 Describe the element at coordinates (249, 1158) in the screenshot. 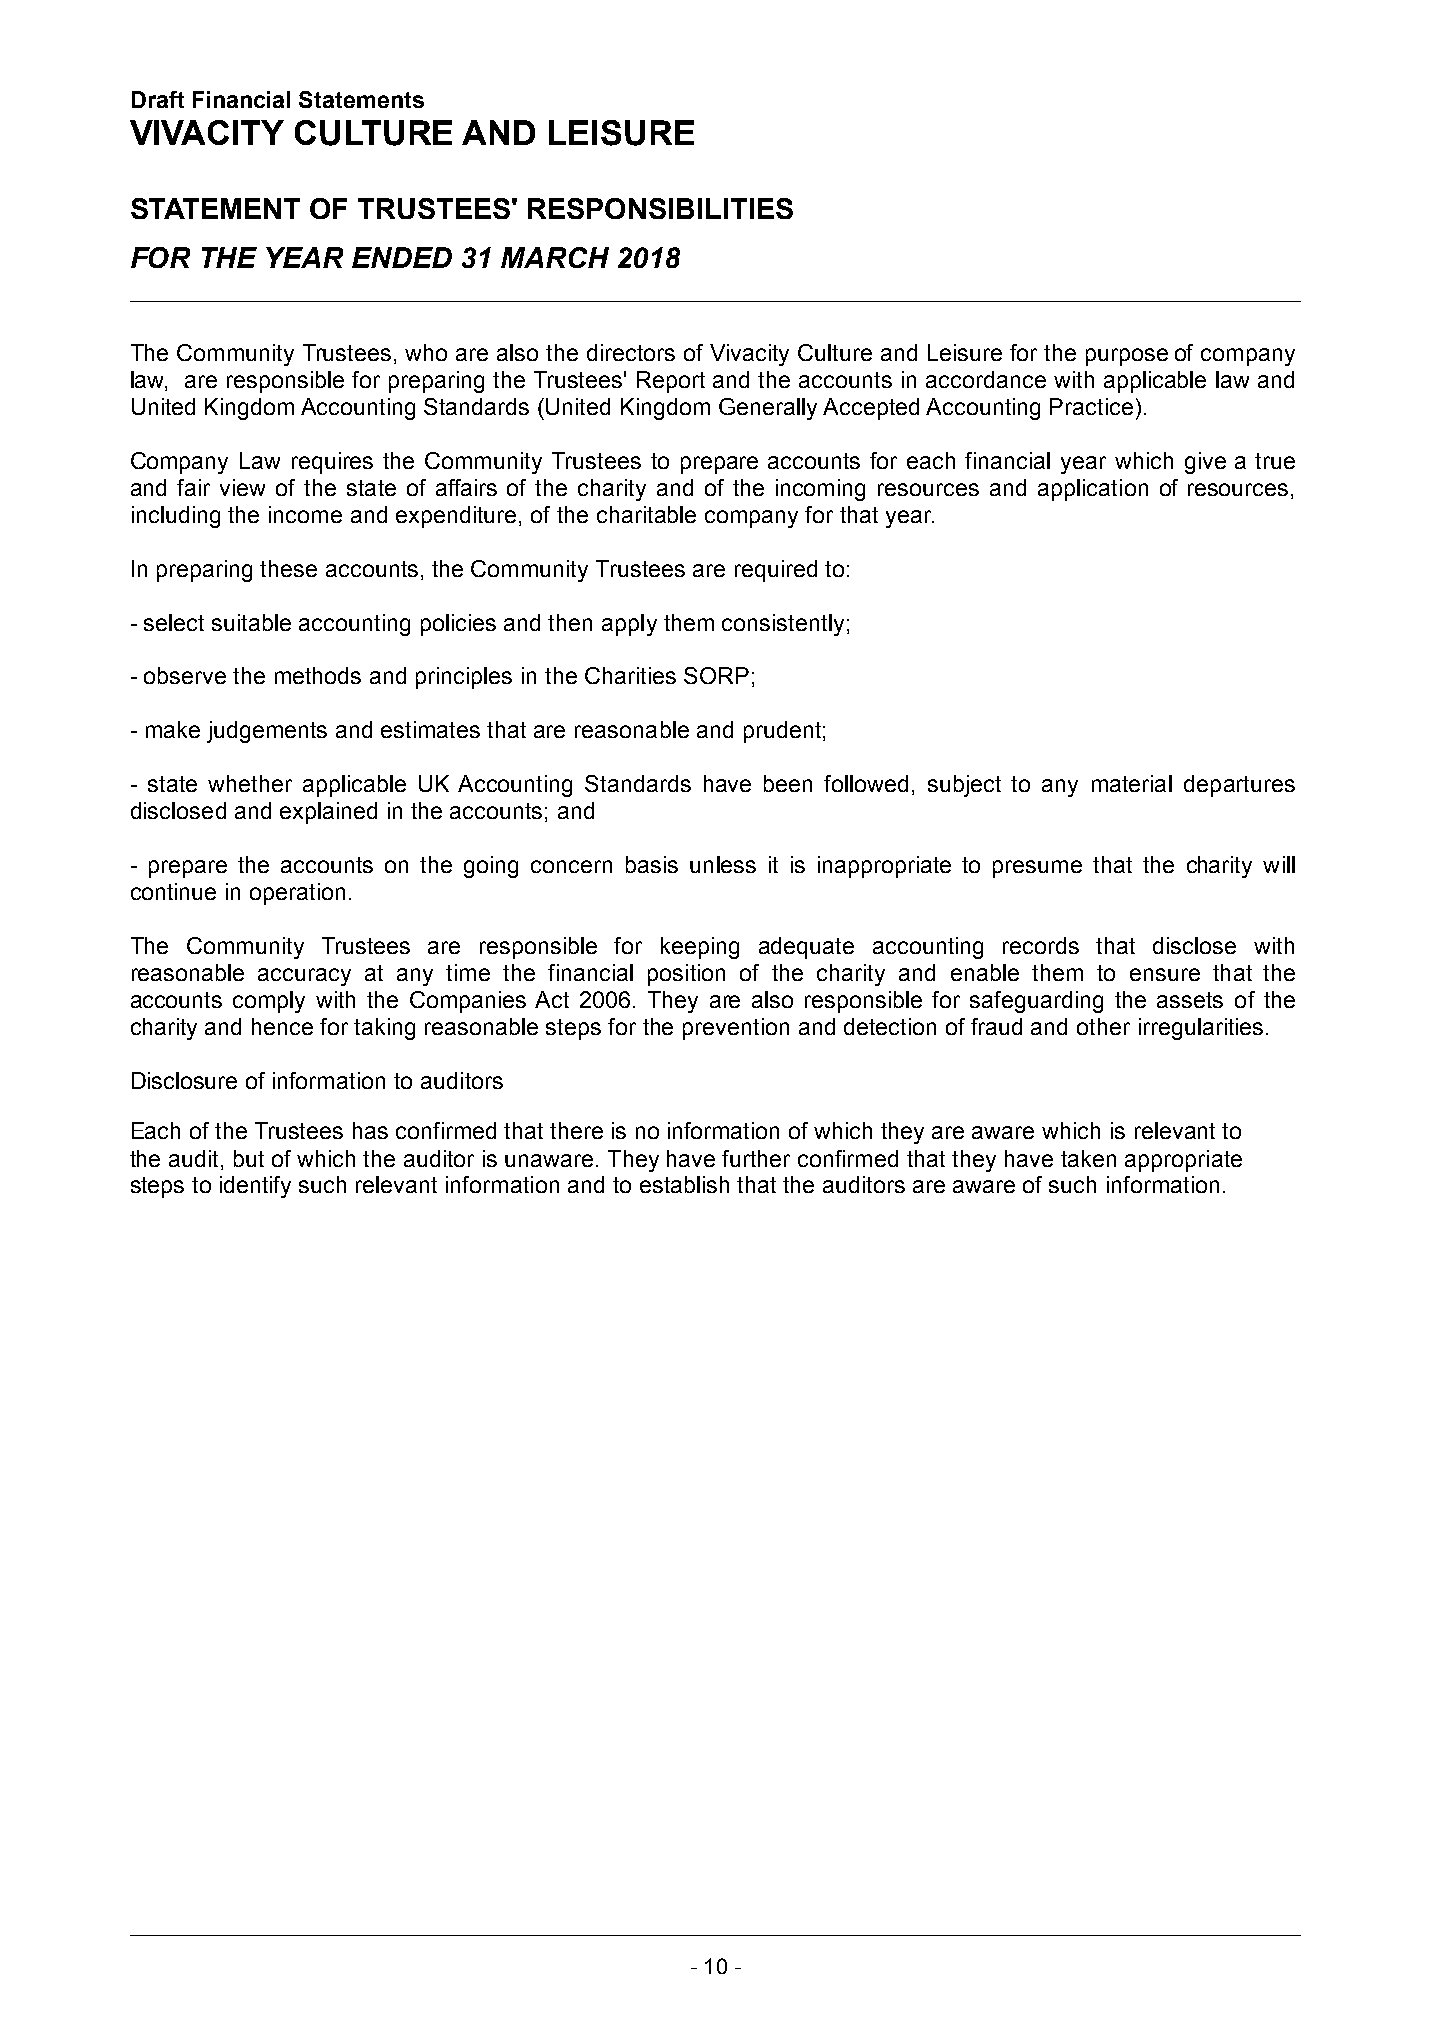

I see `but` at that location.
